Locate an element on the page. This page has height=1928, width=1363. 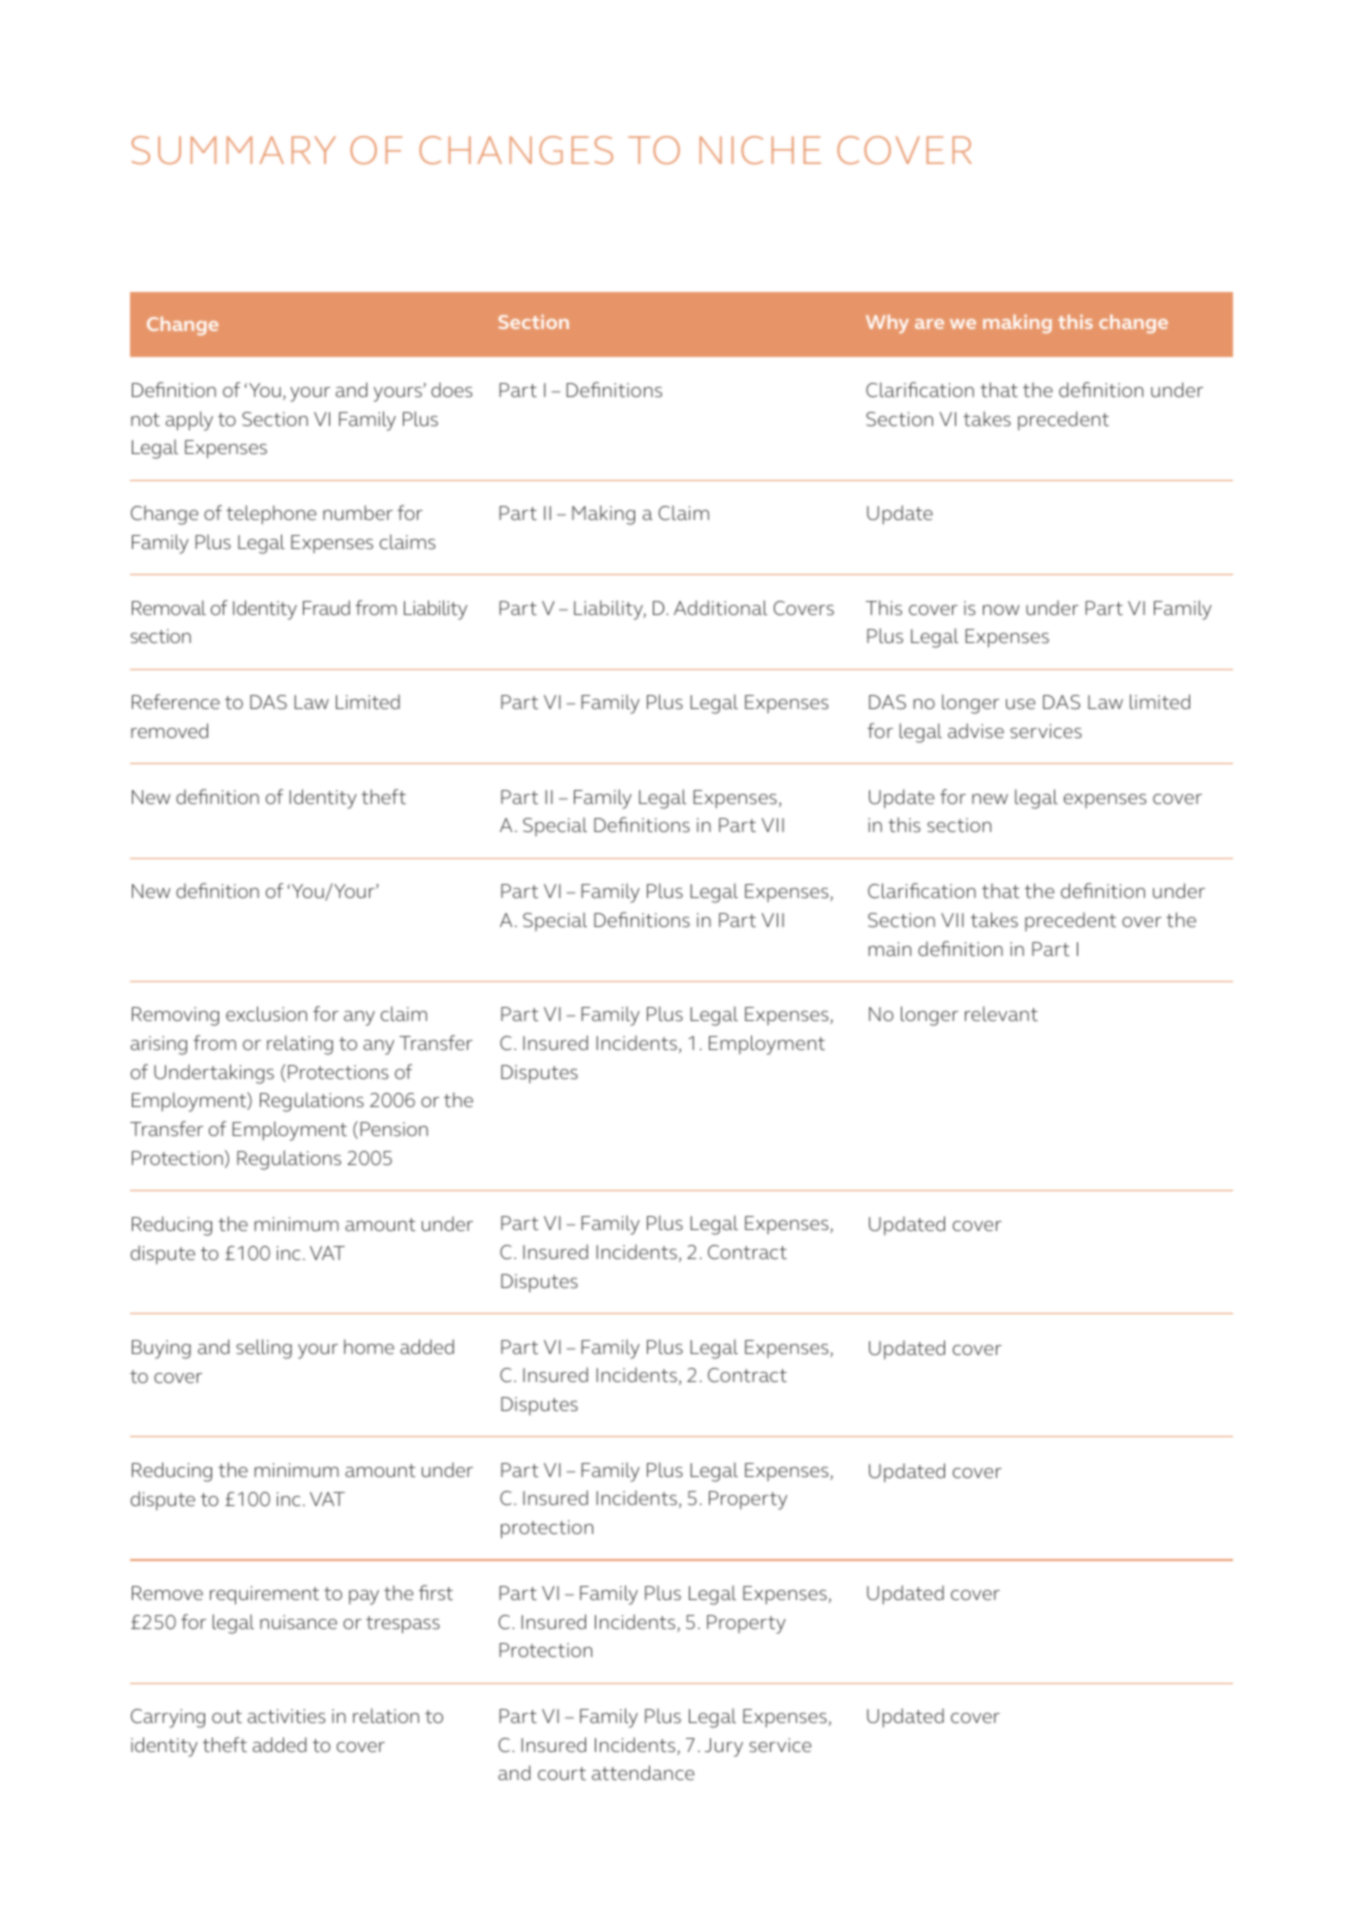
selling is located at coordinates (264, 1349).
